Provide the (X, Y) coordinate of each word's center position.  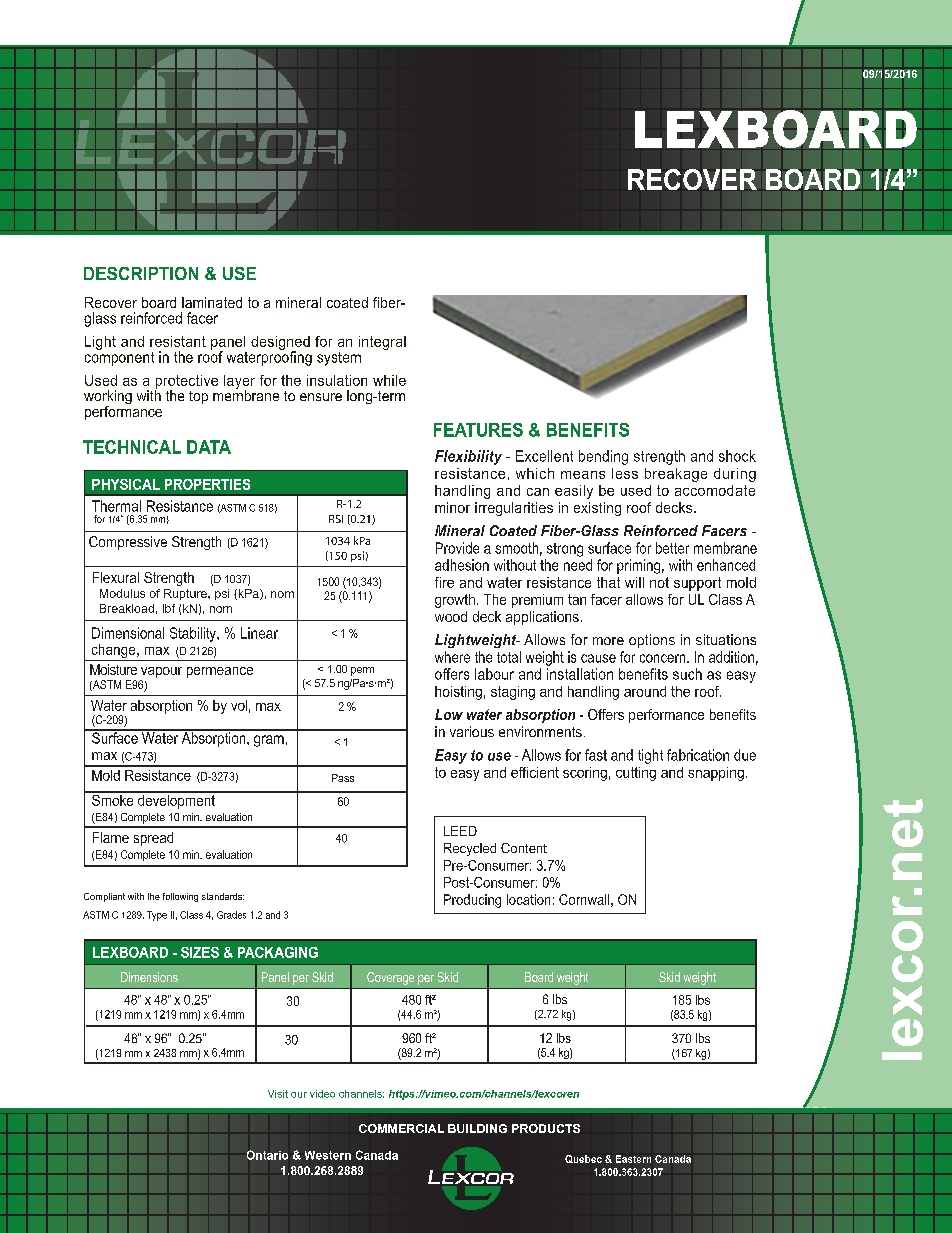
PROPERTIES (207, 484)
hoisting (458, 693)
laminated (212, 302)
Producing (472, 901)
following (180, 897)
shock (737, 456)
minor (452, 507)
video (322, 1094)
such (687, 674)
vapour (161, 674)
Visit (278, 1094)
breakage (676, 475)
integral (382, 343)
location (528, 899)
